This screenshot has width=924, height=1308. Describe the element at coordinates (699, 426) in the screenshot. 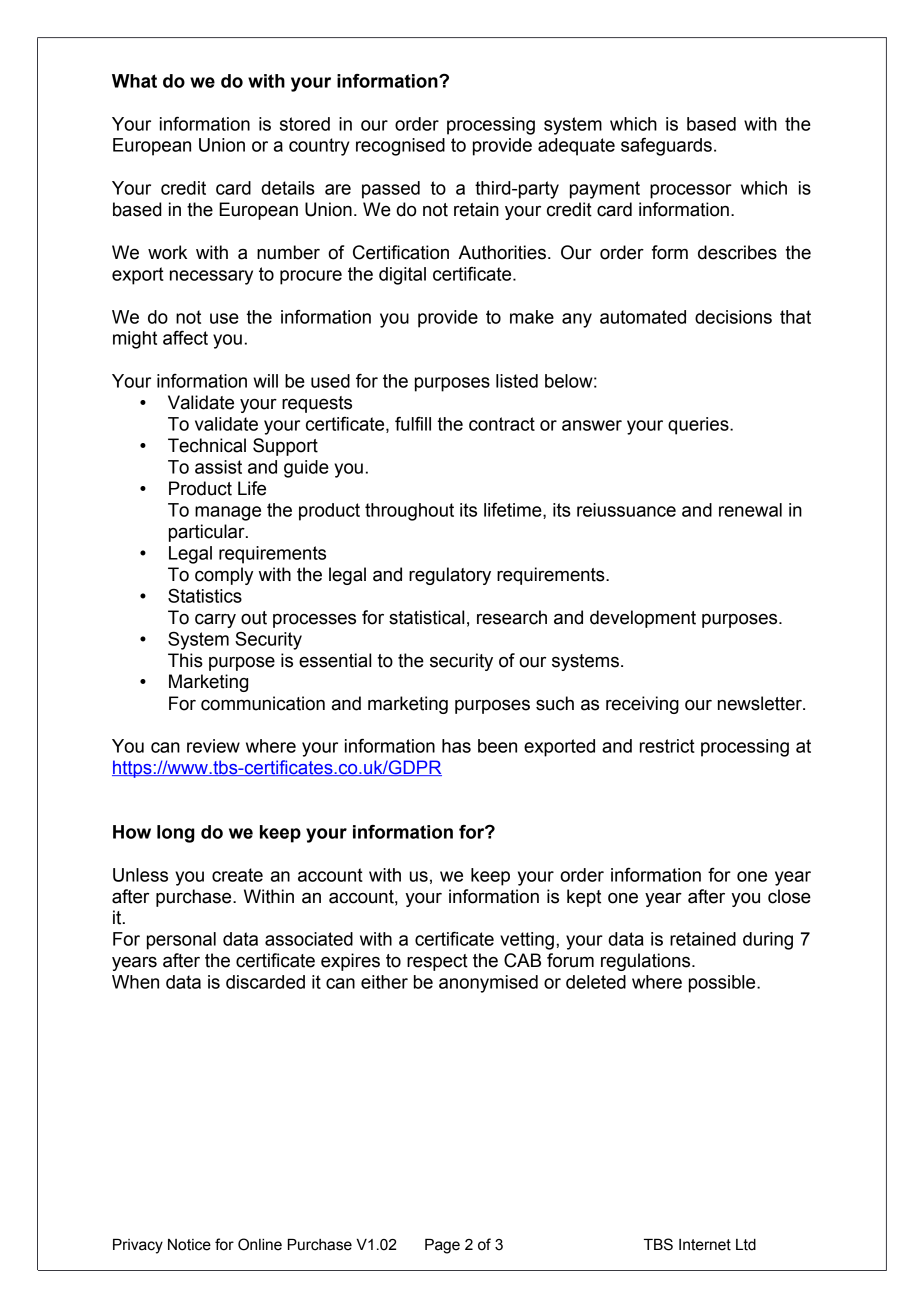

I see `queries` at that location.
